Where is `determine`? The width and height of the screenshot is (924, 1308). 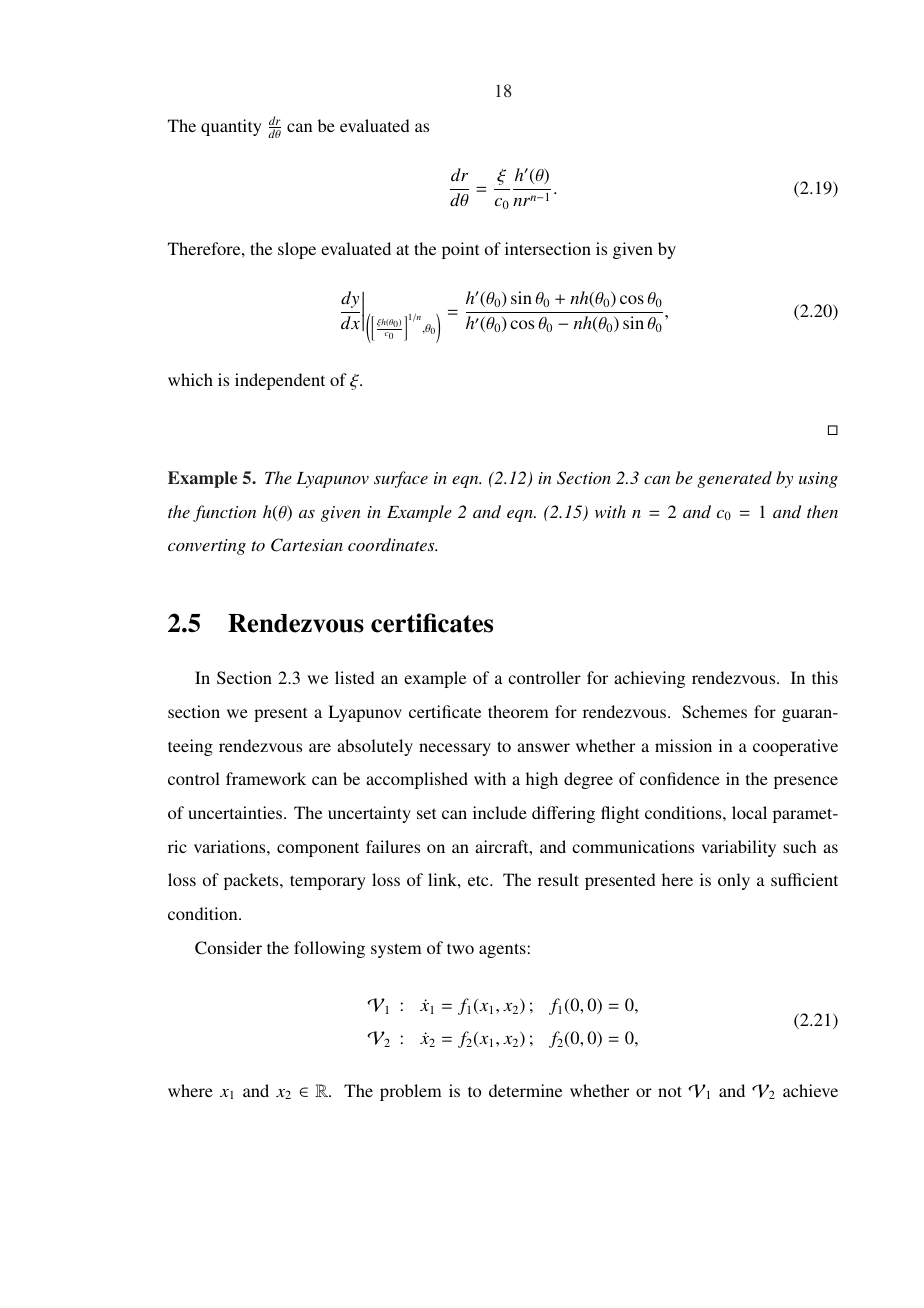 determine is located at coordinates (525, 1090).
